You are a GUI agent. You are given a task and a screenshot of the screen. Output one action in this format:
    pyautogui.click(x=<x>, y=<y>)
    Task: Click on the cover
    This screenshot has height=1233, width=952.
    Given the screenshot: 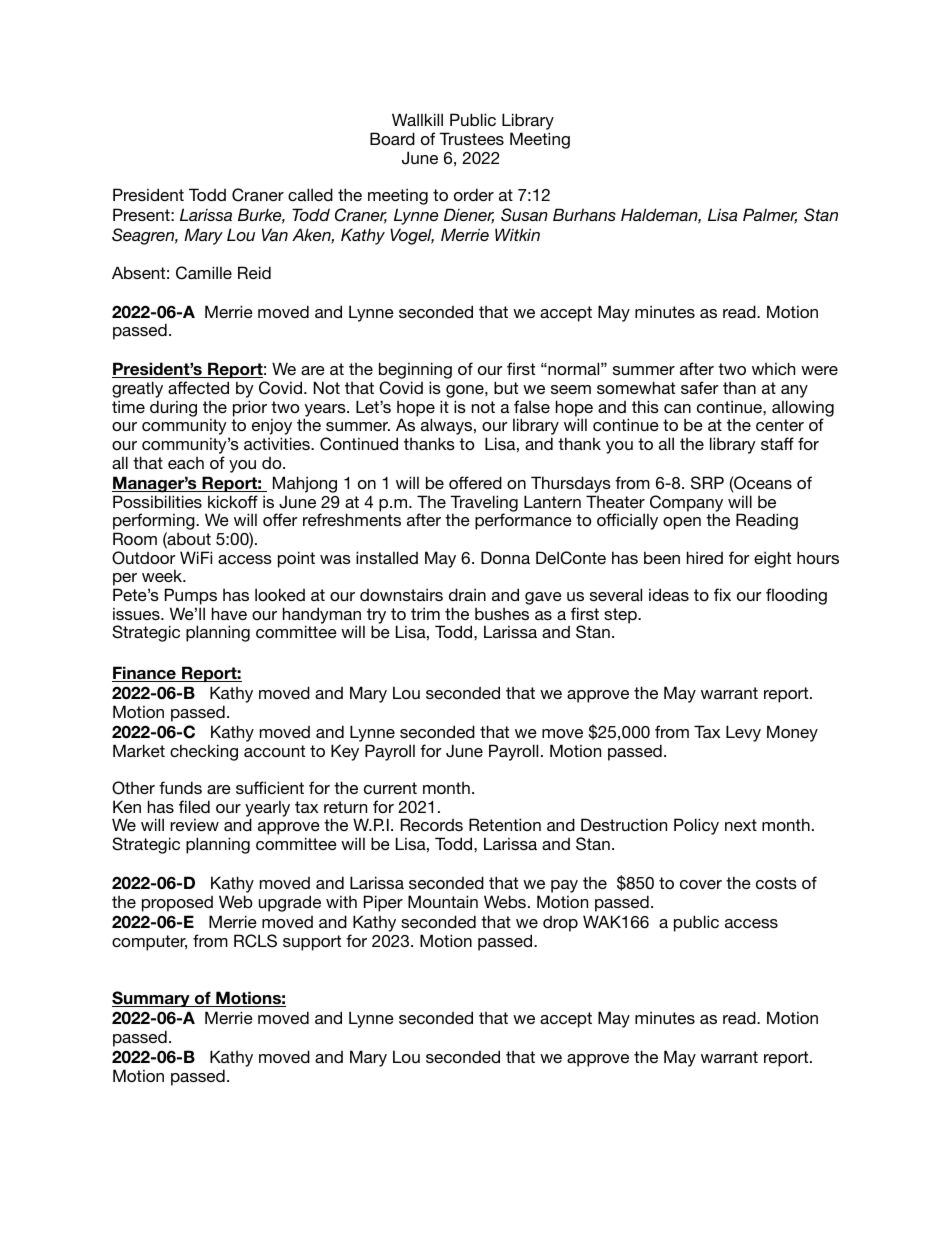 What is the action you would take?
    pyautogui.click(x=701, y=884)
